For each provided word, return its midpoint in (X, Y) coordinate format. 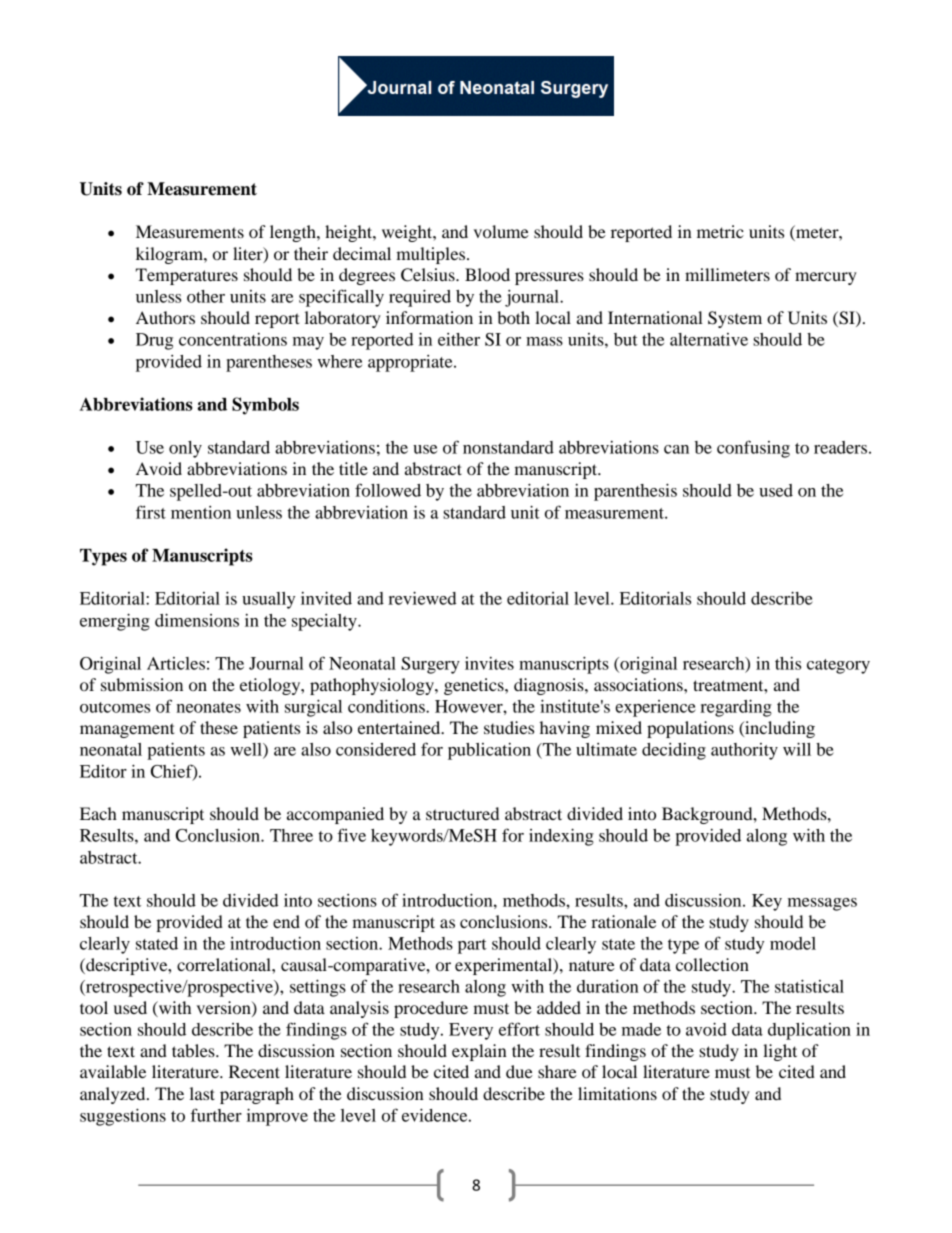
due (519, 1071)
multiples (432, 255)
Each (98, 813)
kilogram (170, 255)
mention (201, 512)
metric (720, 231)
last (202, 1093)
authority (744, 751)
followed (388, 490)
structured (462, 813)
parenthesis (635, 492)
